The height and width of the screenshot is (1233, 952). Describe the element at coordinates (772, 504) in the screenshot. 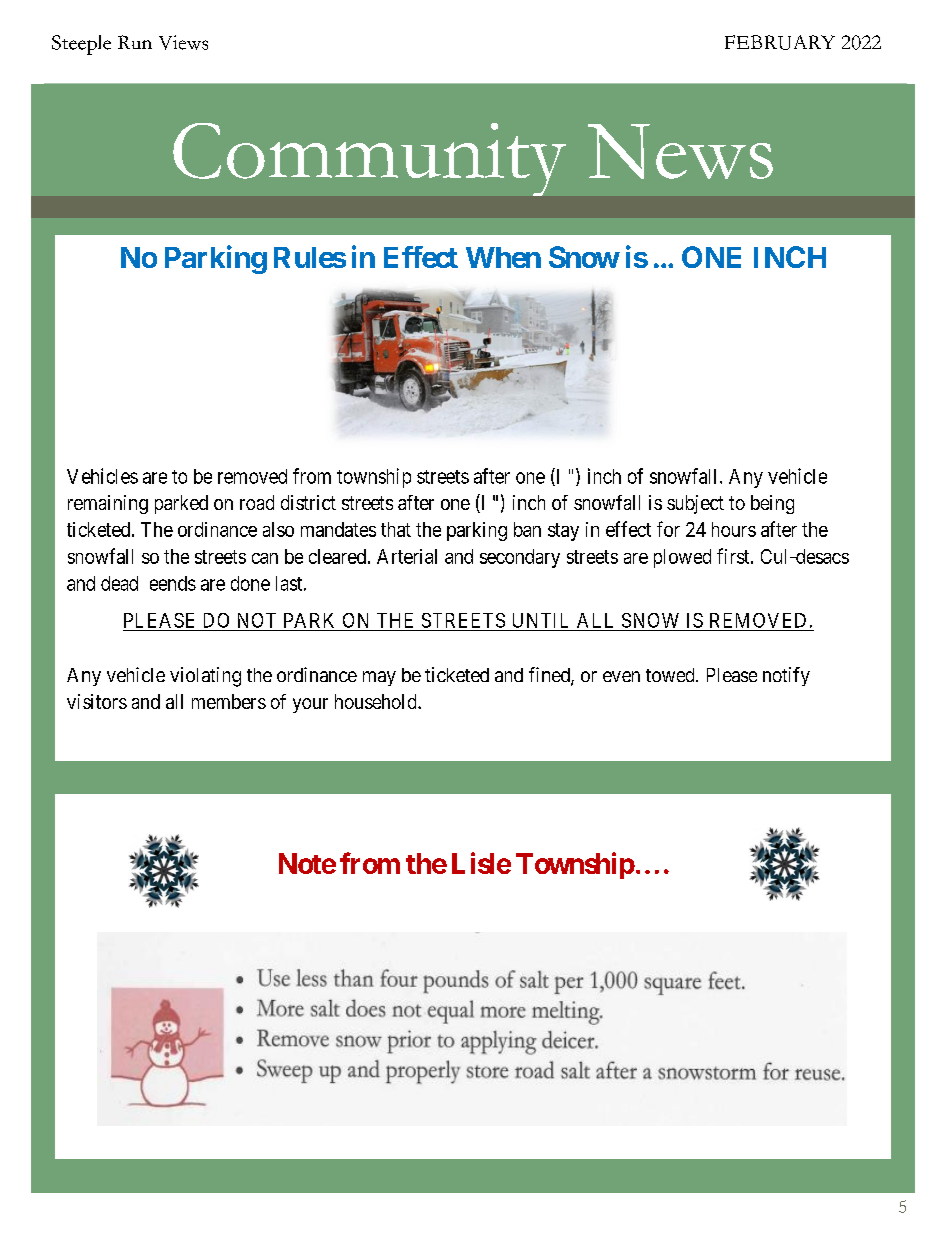

I see `being` at that location.
